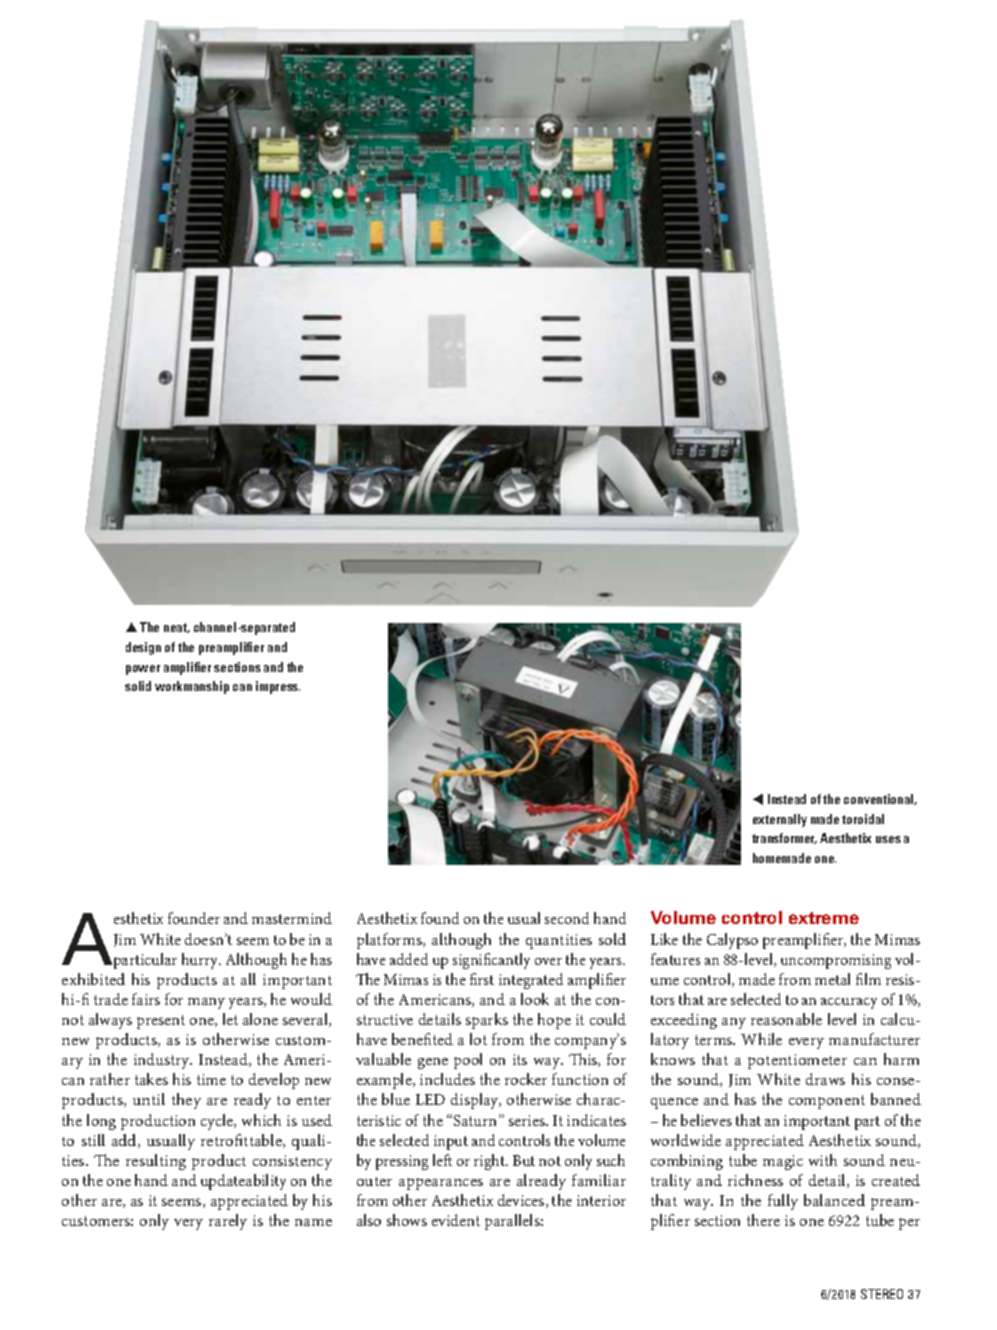 This screenshot has width=997, height=1330. I want to click on impress, so click(278, 687).
